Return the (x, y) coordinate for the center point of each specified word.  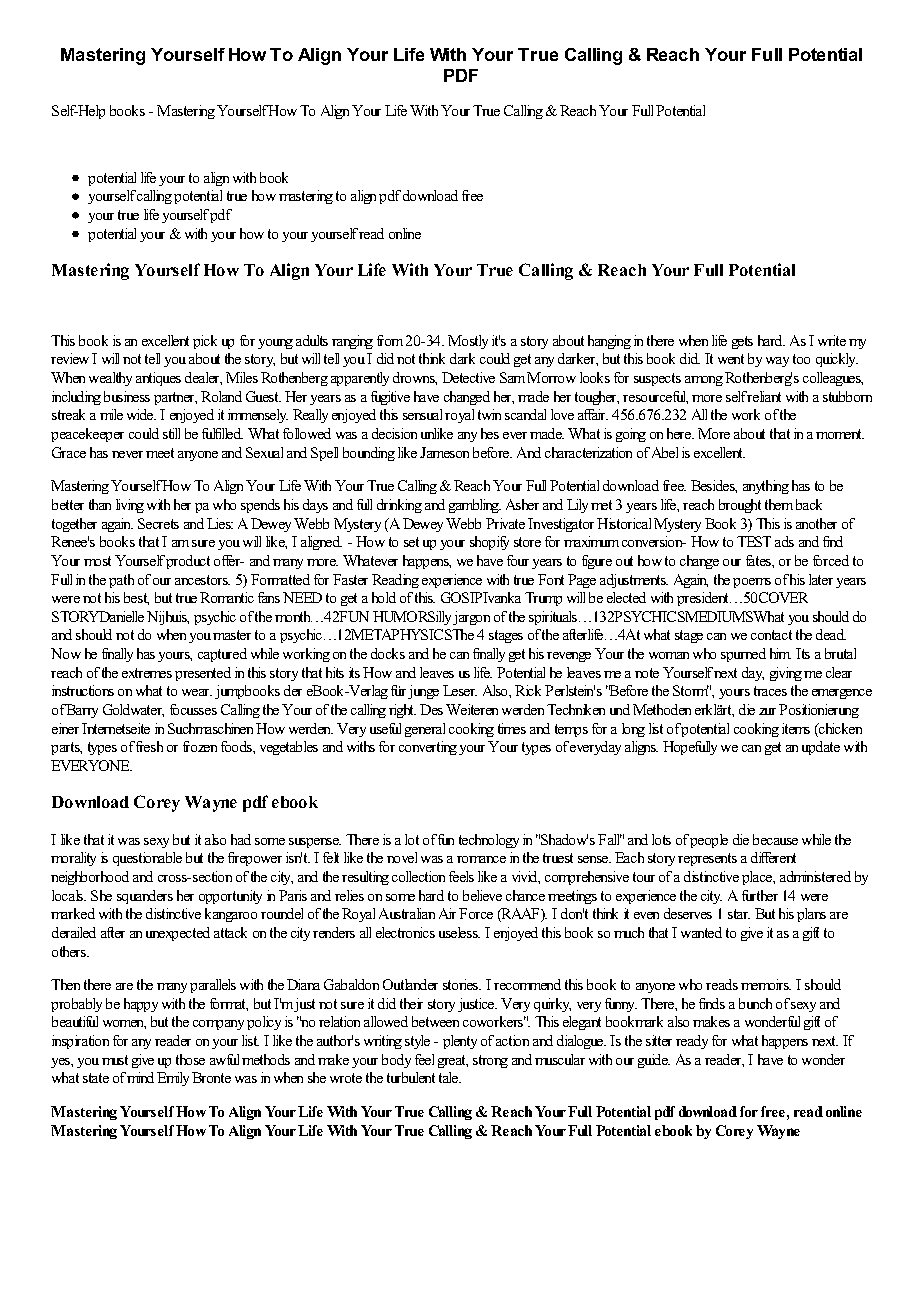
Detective (468, 377)
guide (654, 1061)
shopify (489, 543)
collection (418, 876)
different (773, 857)
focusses (193, 709)
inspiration (80, 1042)
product (188, 562)
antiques (158, 379)
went (731, 359)
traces (770, 691)
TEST (754, 541)
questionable (147, 859)
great (453, 1061)
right (402, 711)
